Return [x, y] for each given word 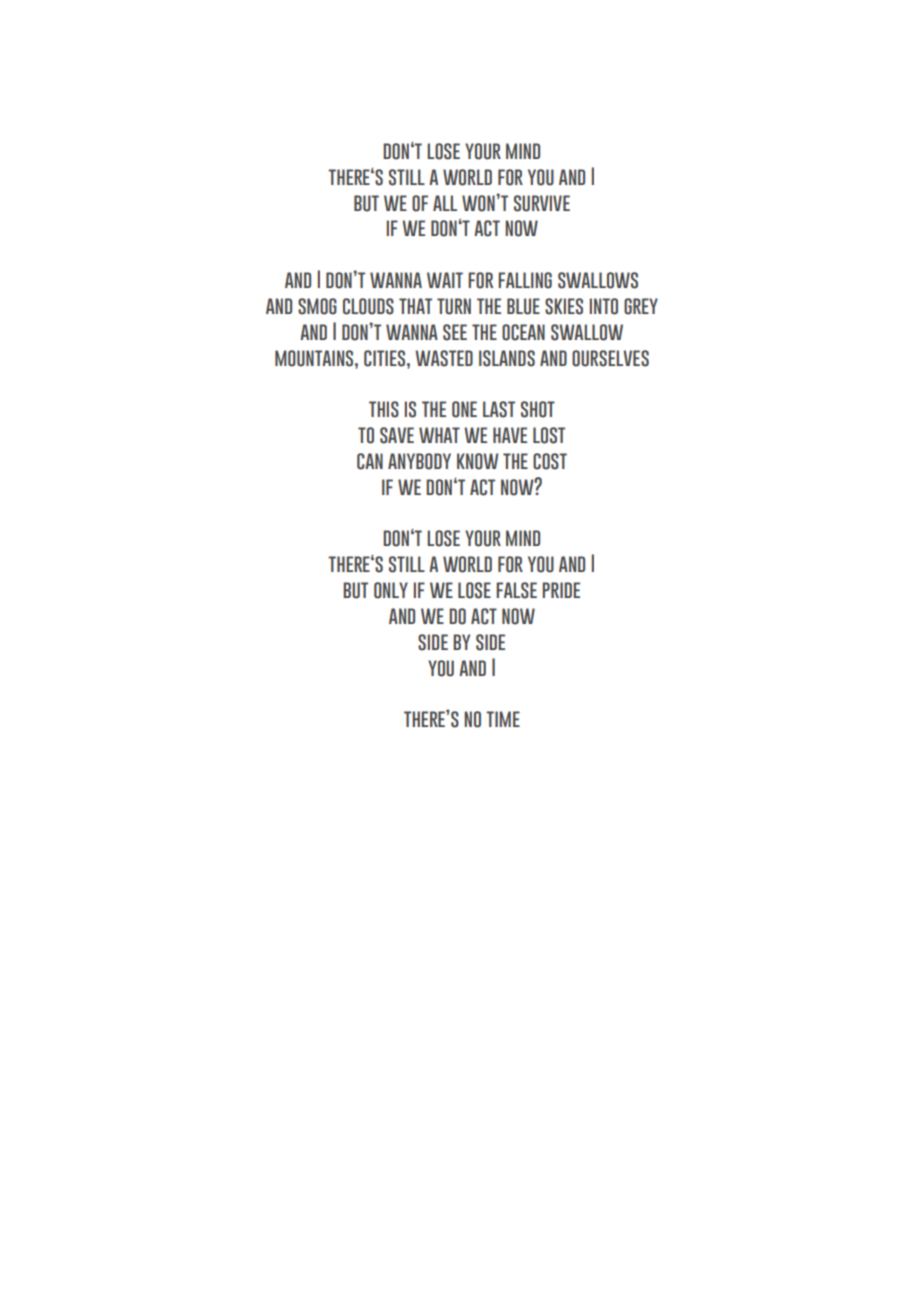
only [391, 590]
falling [525, 280]
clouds [368, 306]
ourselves [610, 358]
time [503, 719]
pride [561, 590]
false [516, 590]
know [477, 461]
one [464, 409]
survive [542, 203]
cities [386, 358]
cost [550, 461]
